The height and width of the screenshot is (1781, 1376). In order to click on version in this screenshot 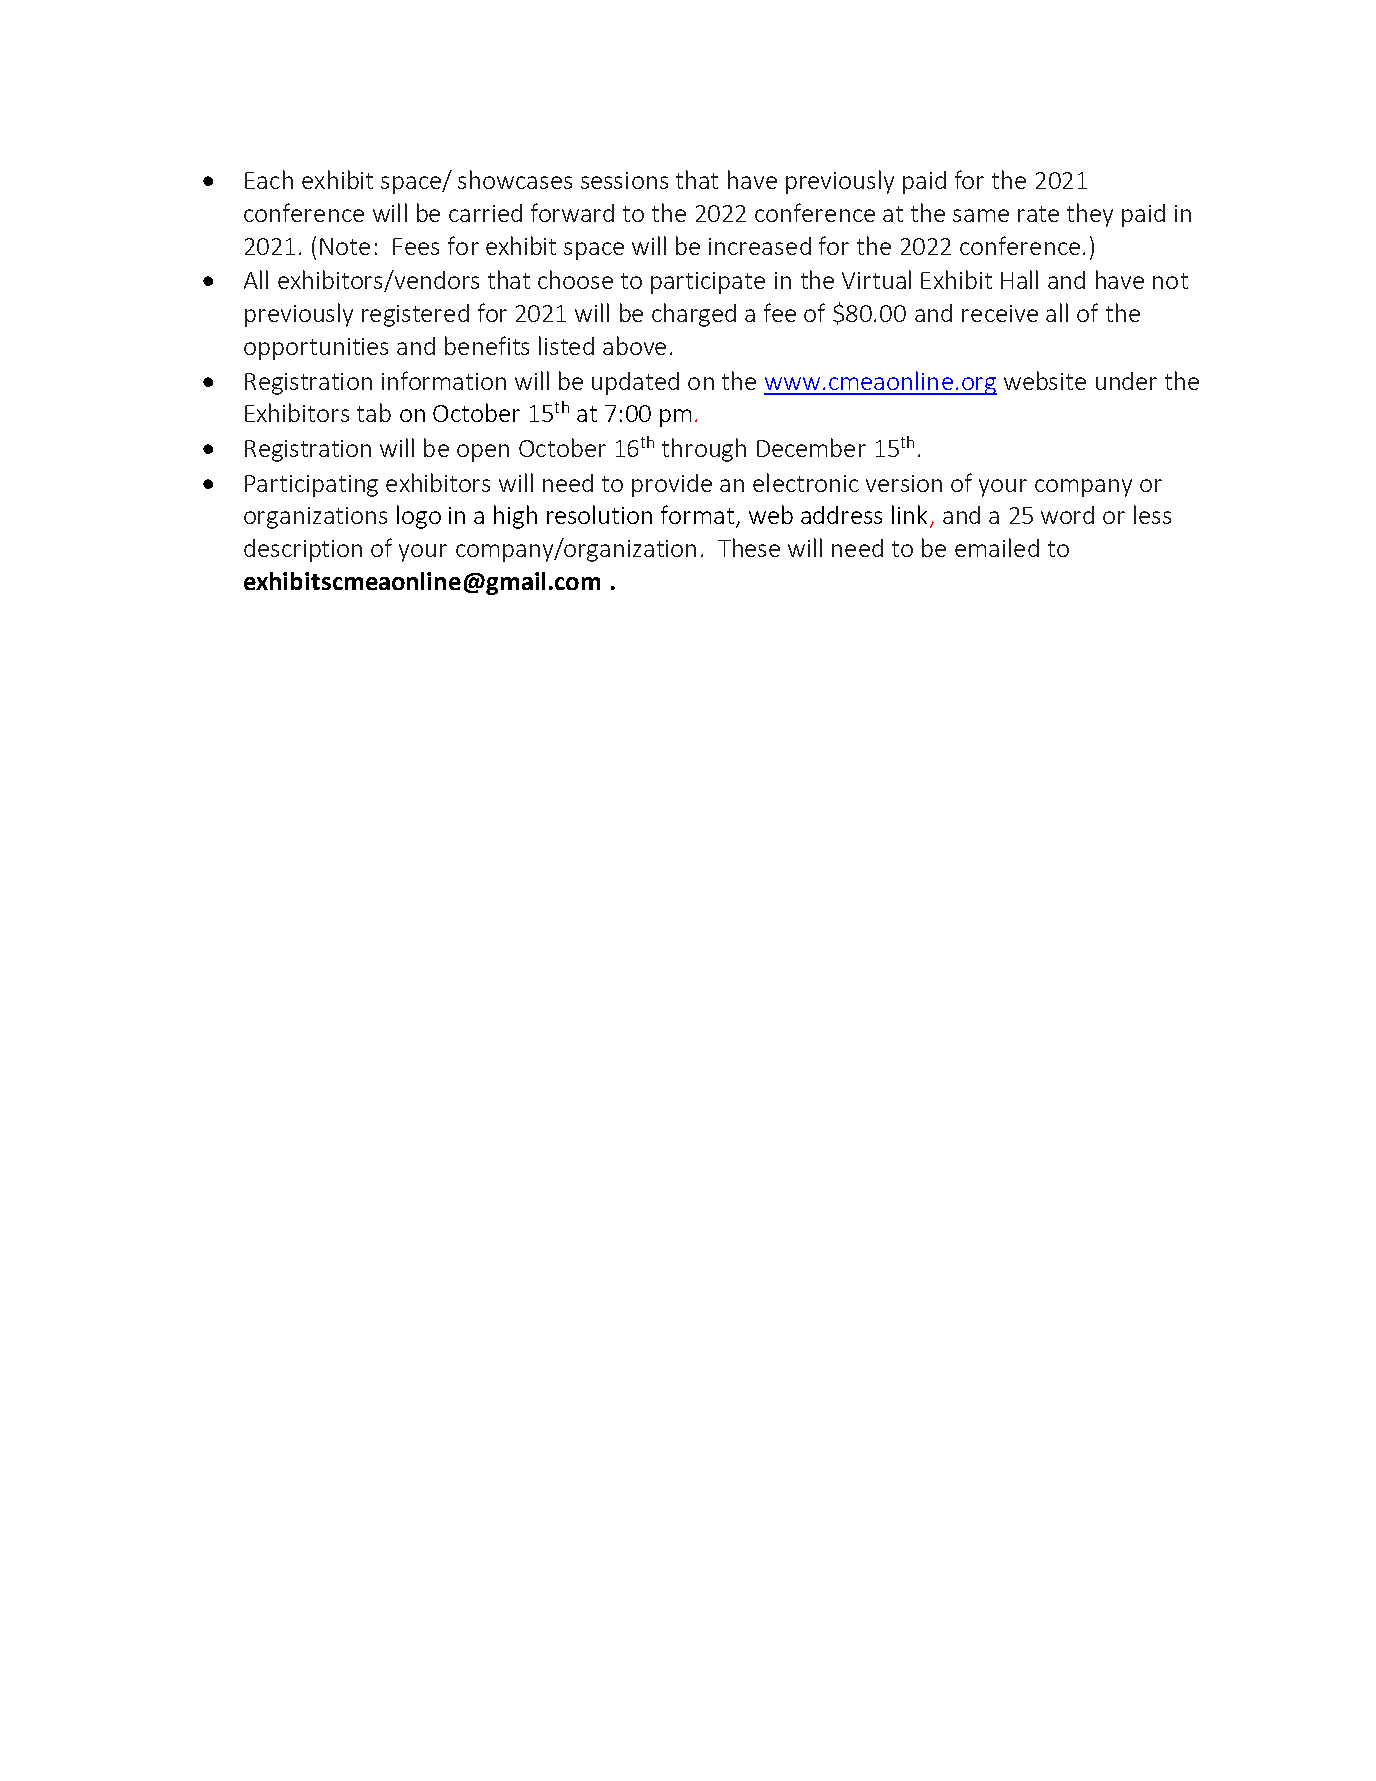, I will do `click(904, 483)`.
